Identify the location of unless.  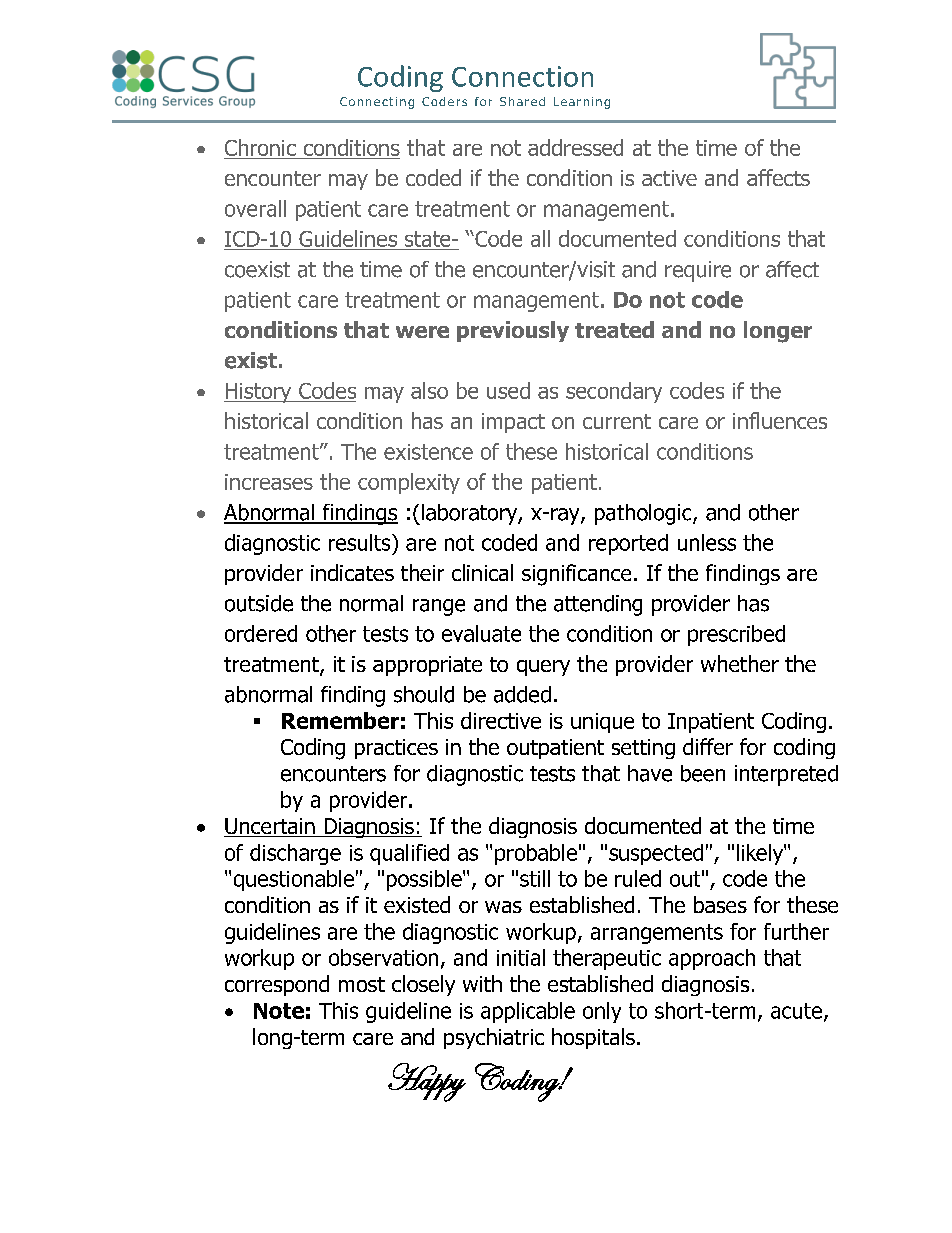
(707, 542).
